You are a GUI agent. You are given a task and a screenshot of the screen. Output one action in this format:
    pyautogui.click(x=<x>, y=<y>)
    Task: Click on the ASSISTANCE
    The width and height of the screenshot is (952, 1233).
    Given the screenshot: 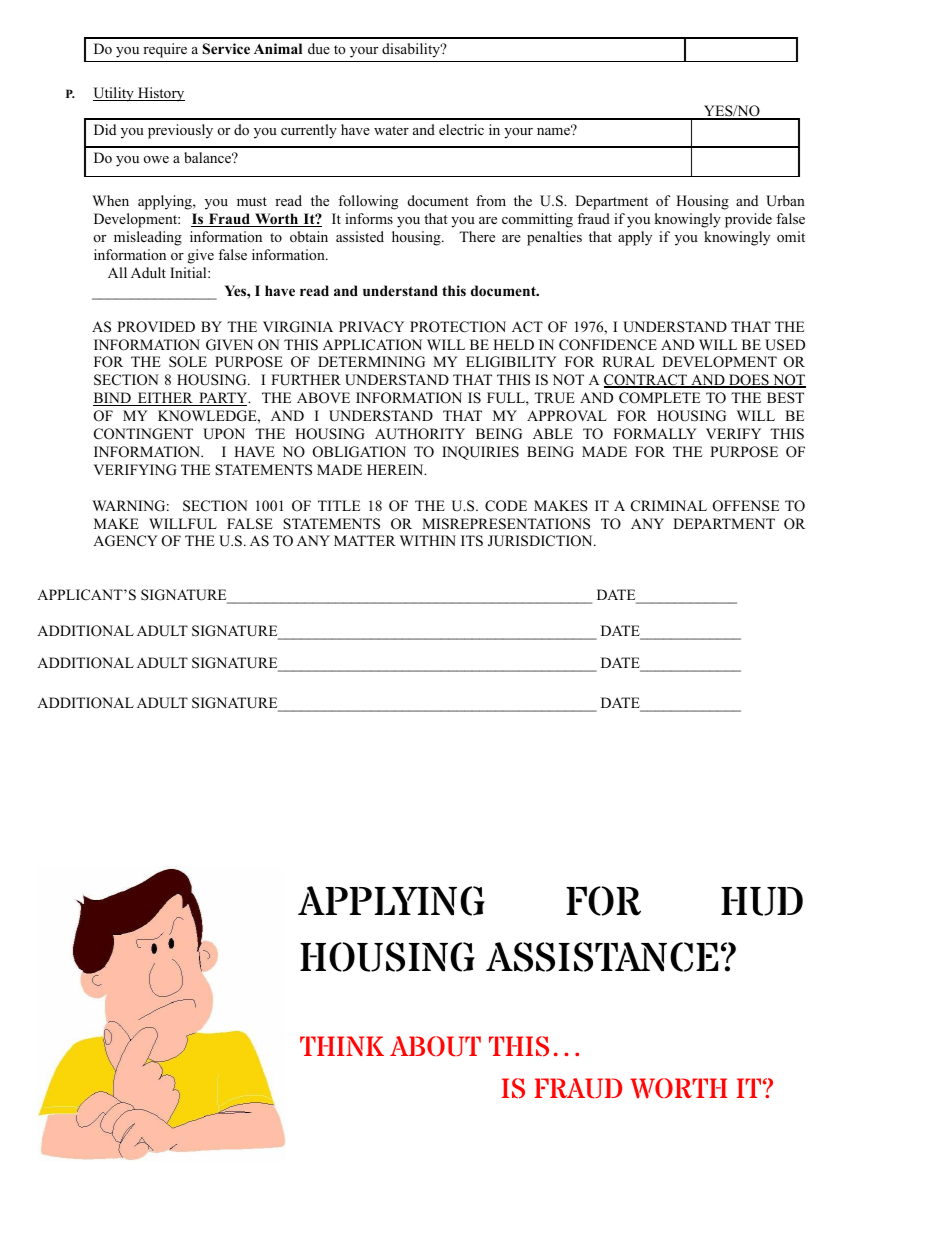 What is the action you would take?
    pyautogui.click(x=602, y=957)
